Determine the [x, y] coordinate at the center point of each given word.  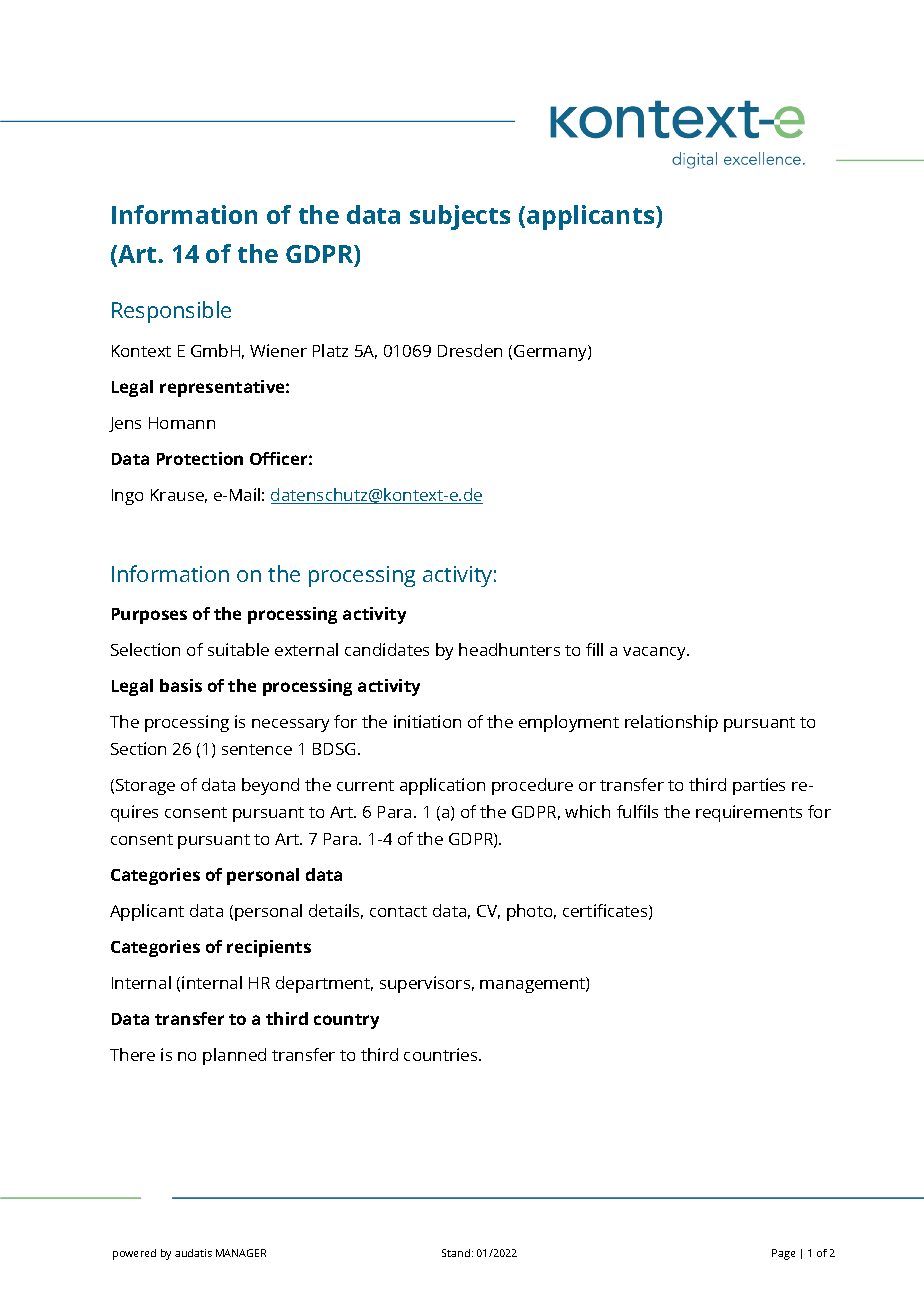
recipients [269, 948]
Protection [200, 458]
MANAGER [241, 1253]
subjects [460, 217]
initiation [427, 721]
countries [442, 1054]
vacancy [656, 653]
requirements [749, 813]
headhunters [509, 649]
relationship [671, 723]
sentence [257, 749]
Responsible [171, 312]
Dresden [470, 350]
